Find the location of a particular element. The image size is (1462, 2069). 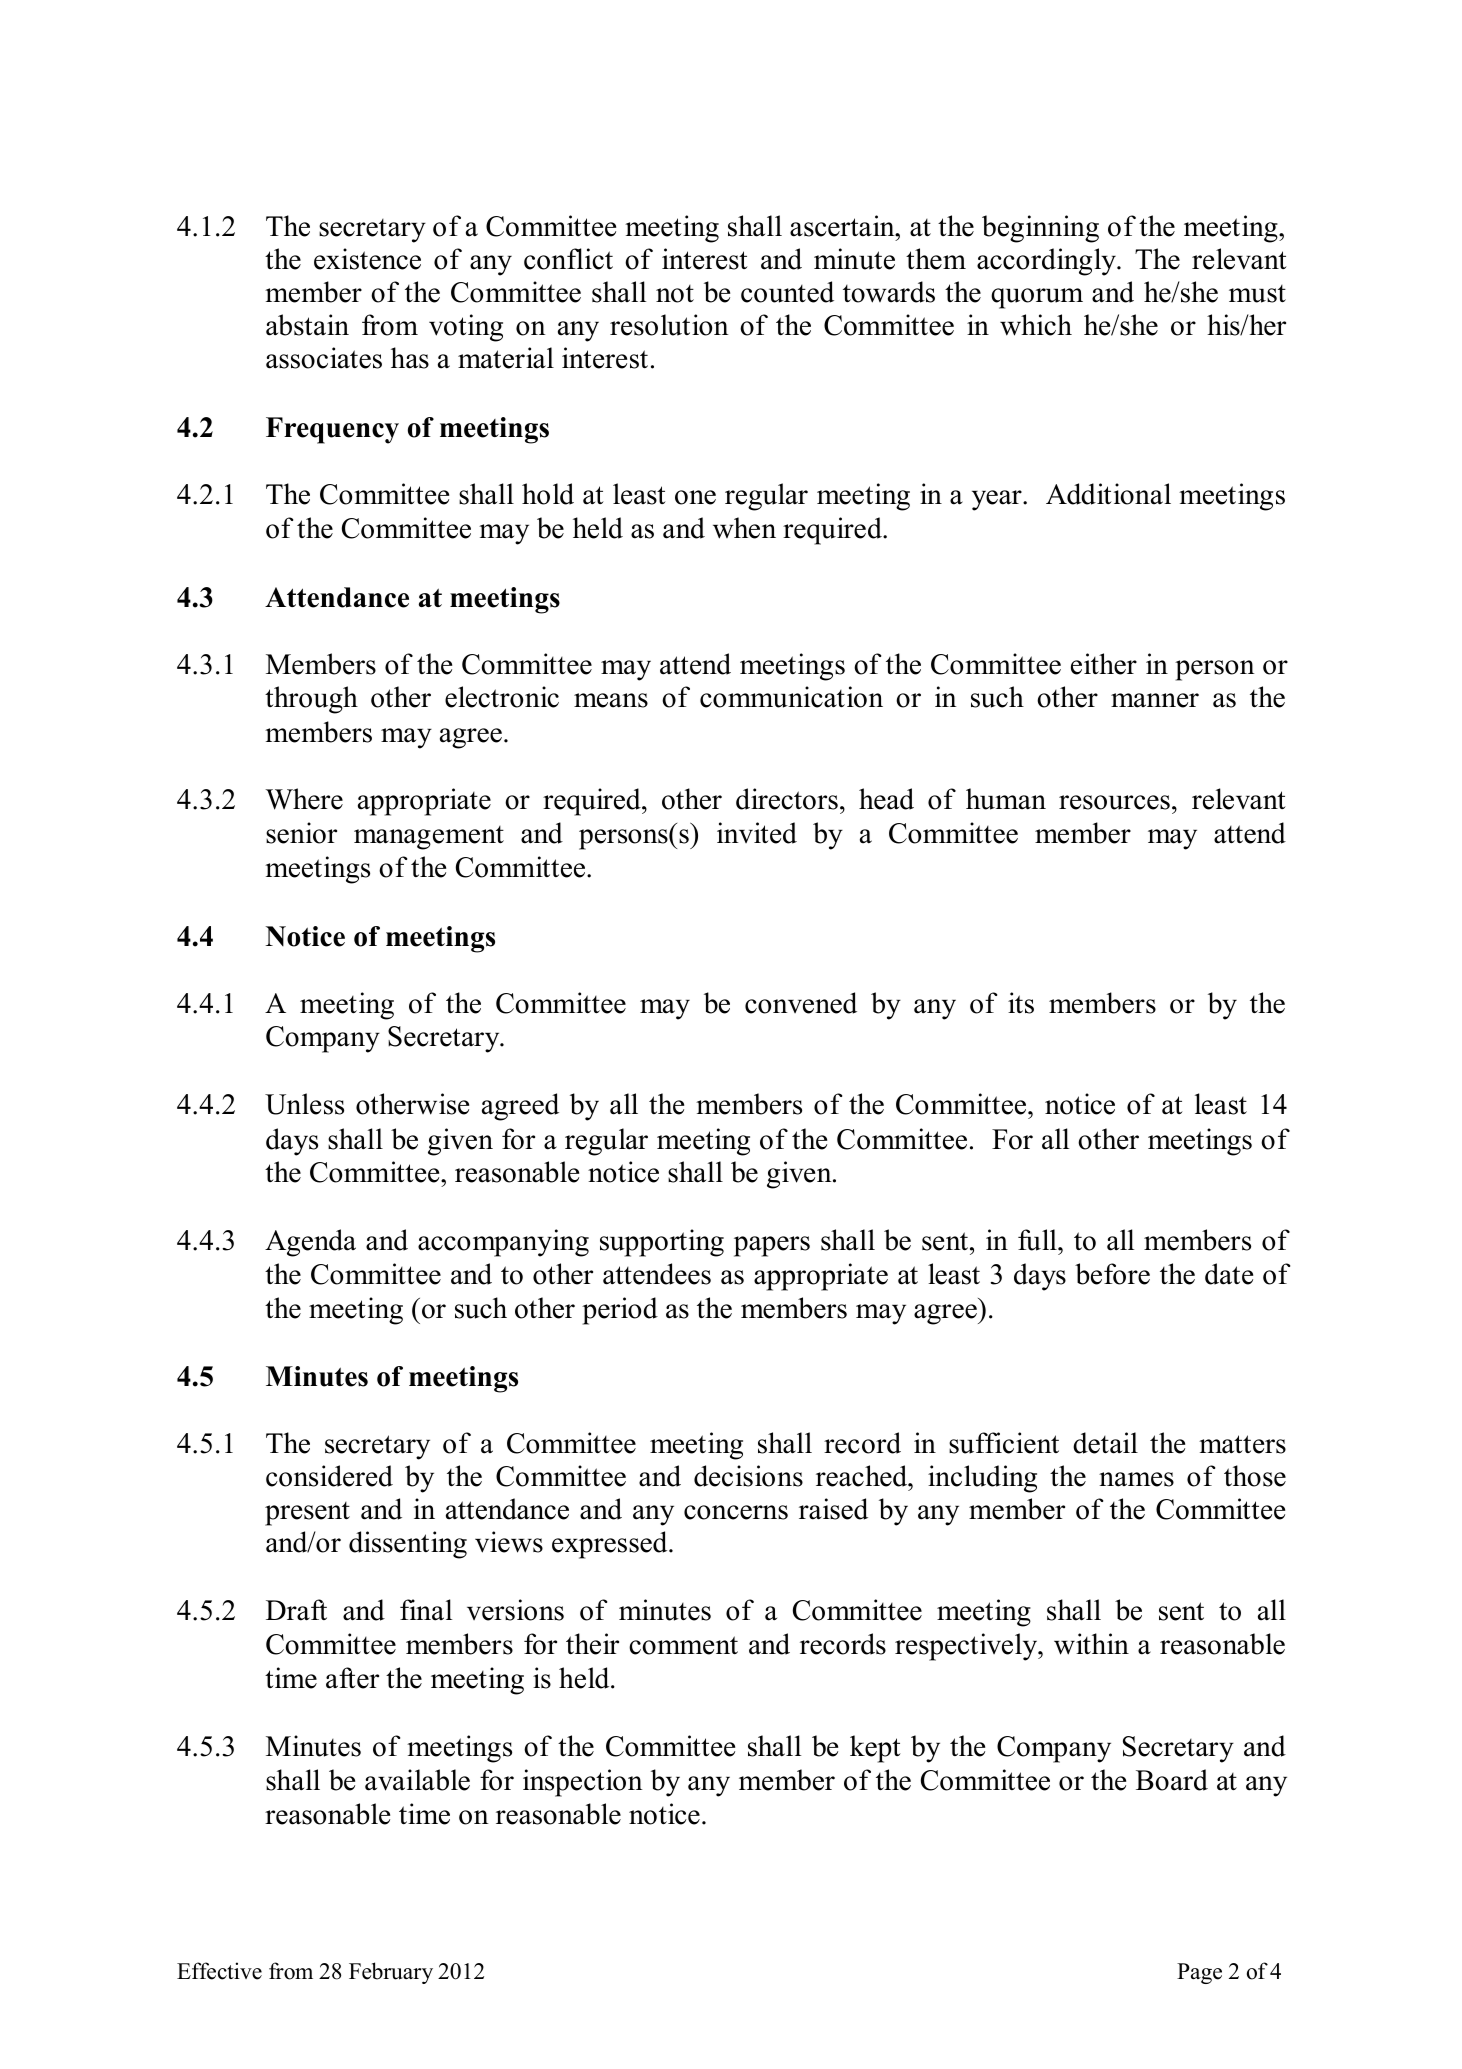

comment is located at coordinates (683, 1645).
